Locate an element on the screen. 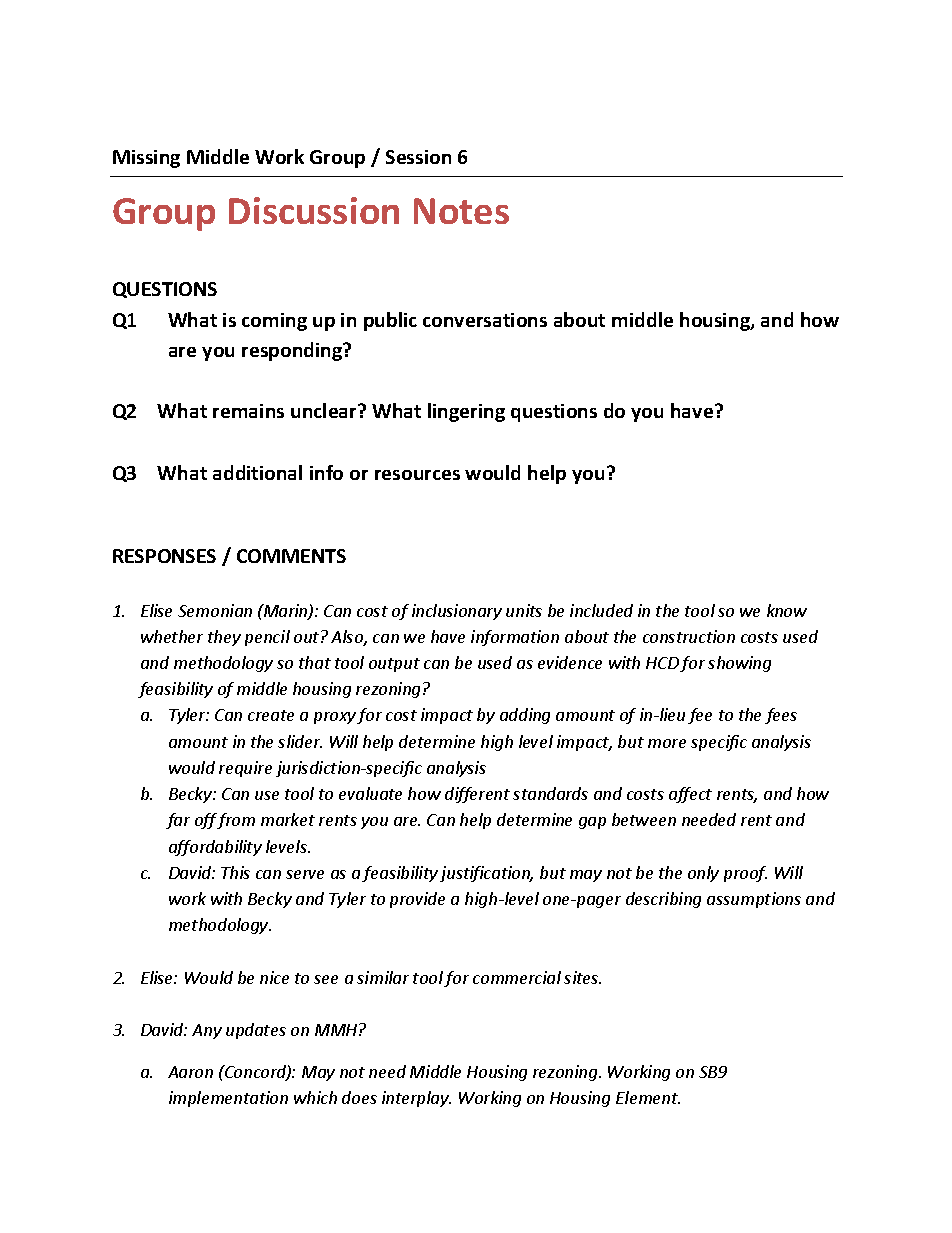  affordability is located at coordinates (215, 848).
